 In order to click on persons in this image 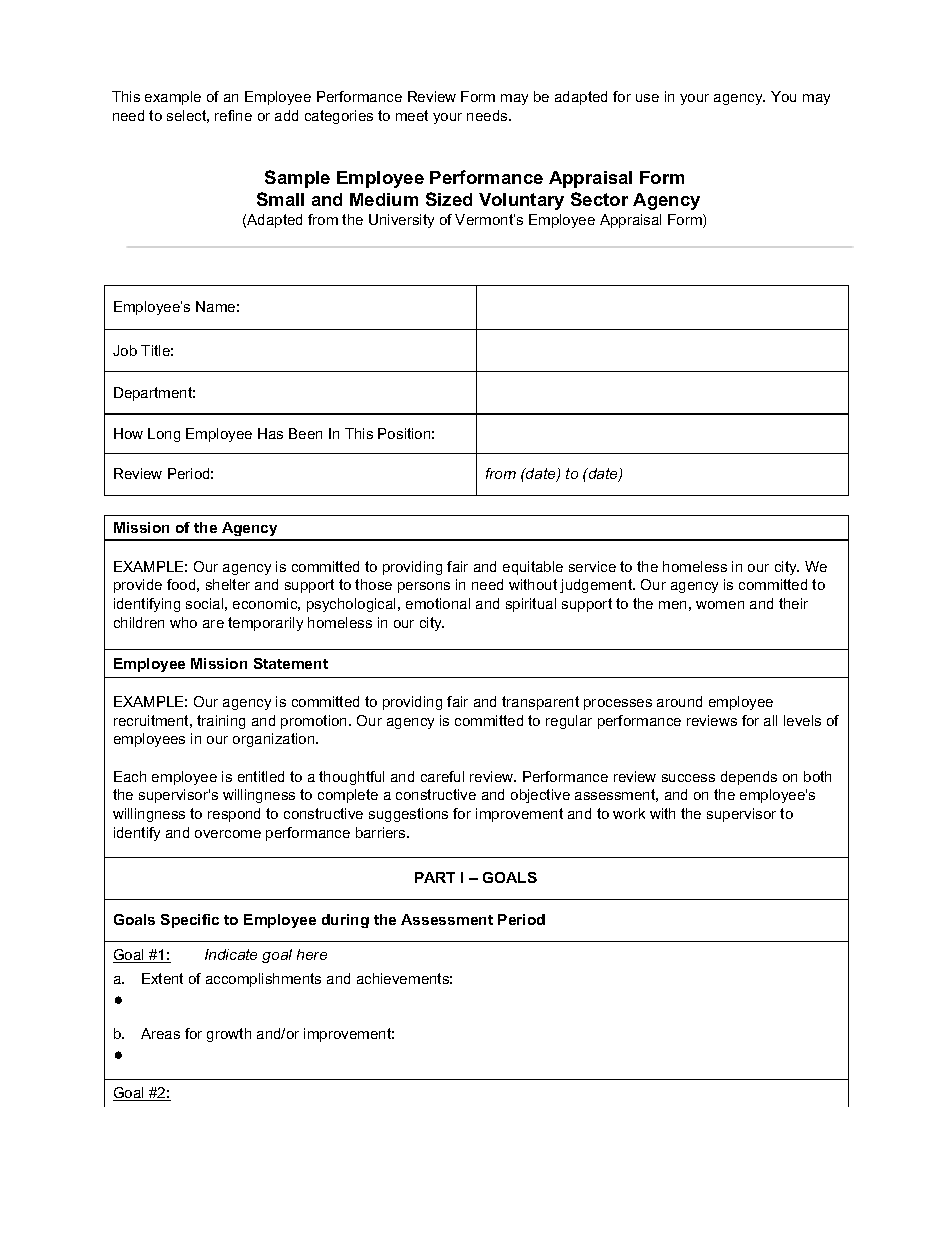, I will do `click(424, 587)`.
